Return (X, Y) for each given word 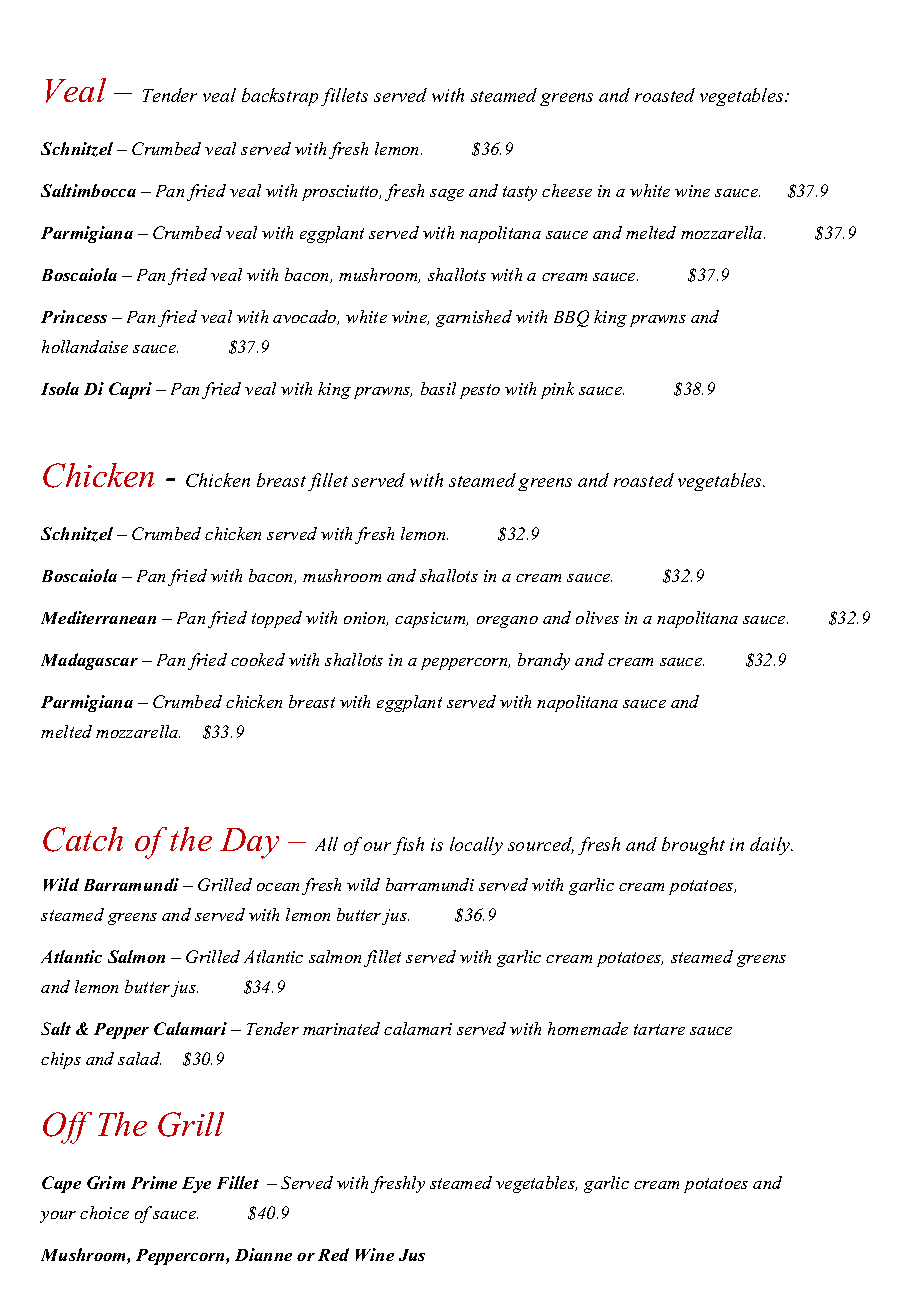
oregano (507, 622)
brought (693, 846)
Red (333, 1254)
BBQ (571, 318)
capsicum (431, 620)
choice (104, 1212)
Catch (83, 839)
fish (408, 846)
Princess (74, 316)
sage (447, 195)
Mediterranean (98, 617)
